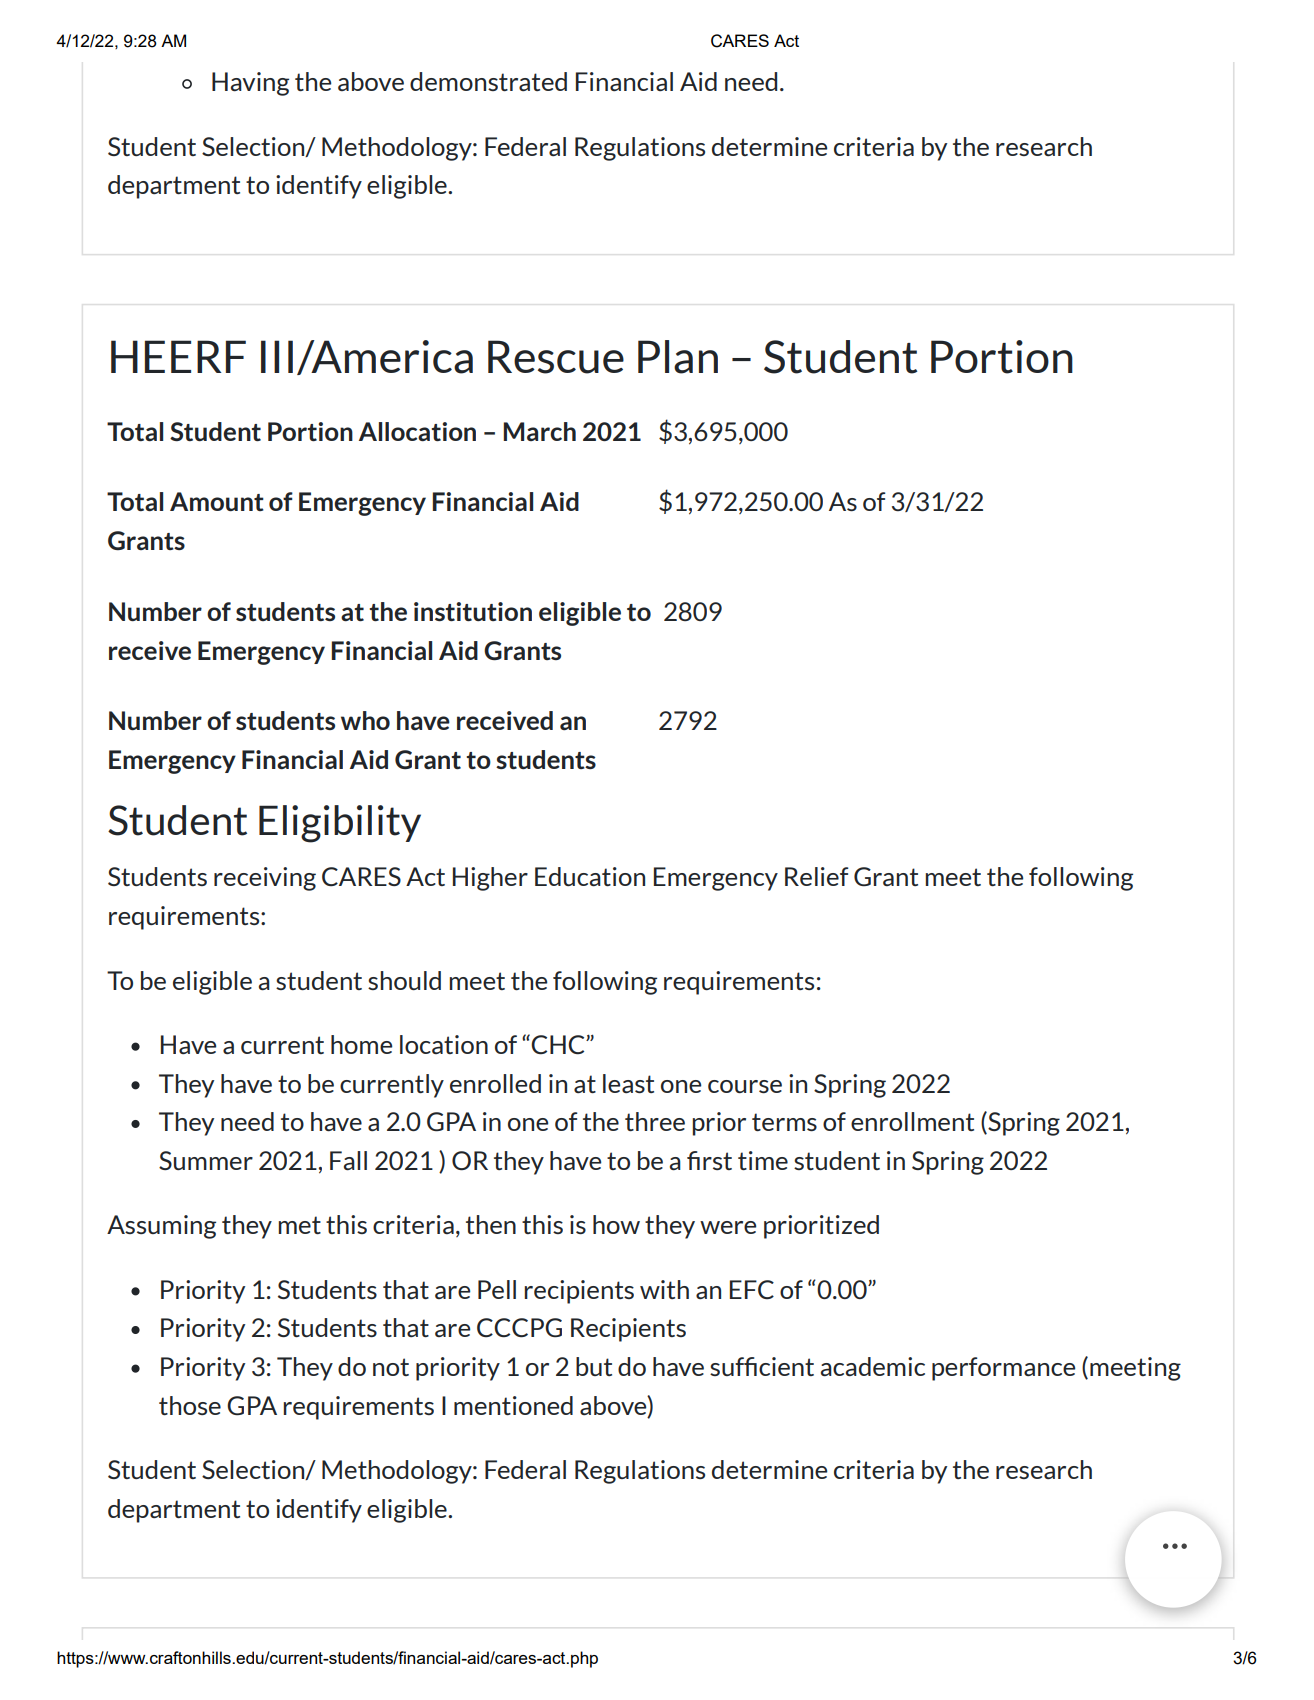 The width and height of the screenshot is (1314, 1700). Describe the element at coordinates (594, 1366) in the screenshot. I see `but` at that location.
